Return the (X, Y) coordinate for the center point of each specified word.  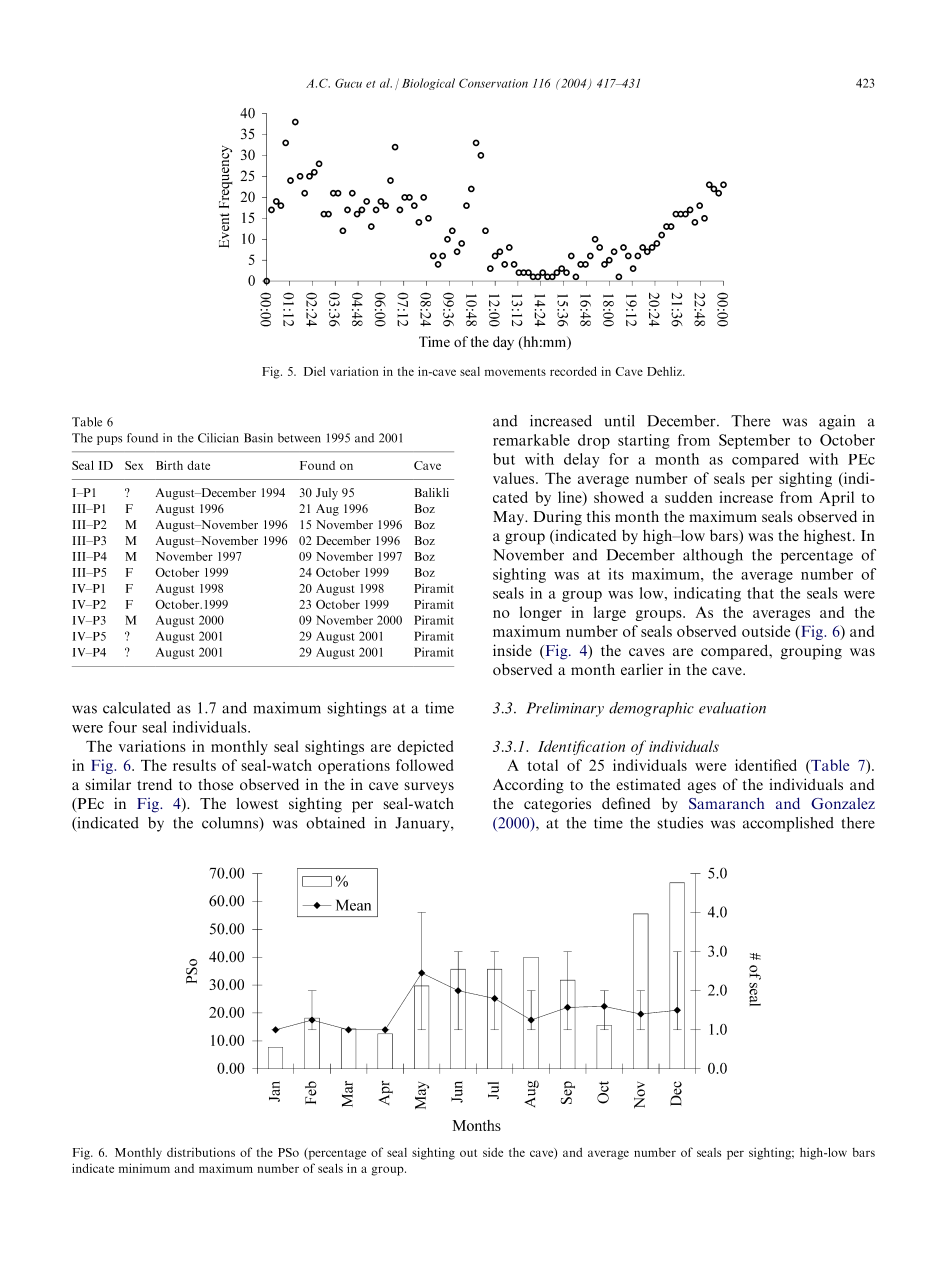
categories (557, 805)
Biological (428, 84)
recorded (573, 371)
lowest (257, 803)
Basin (258, 438)
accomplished (788, 824)
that (760, 593)
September (754, 441)
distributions (201, 1152)
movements (515, 372)
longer (541, 613)
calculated (137, 708)
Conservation (493, 83)
